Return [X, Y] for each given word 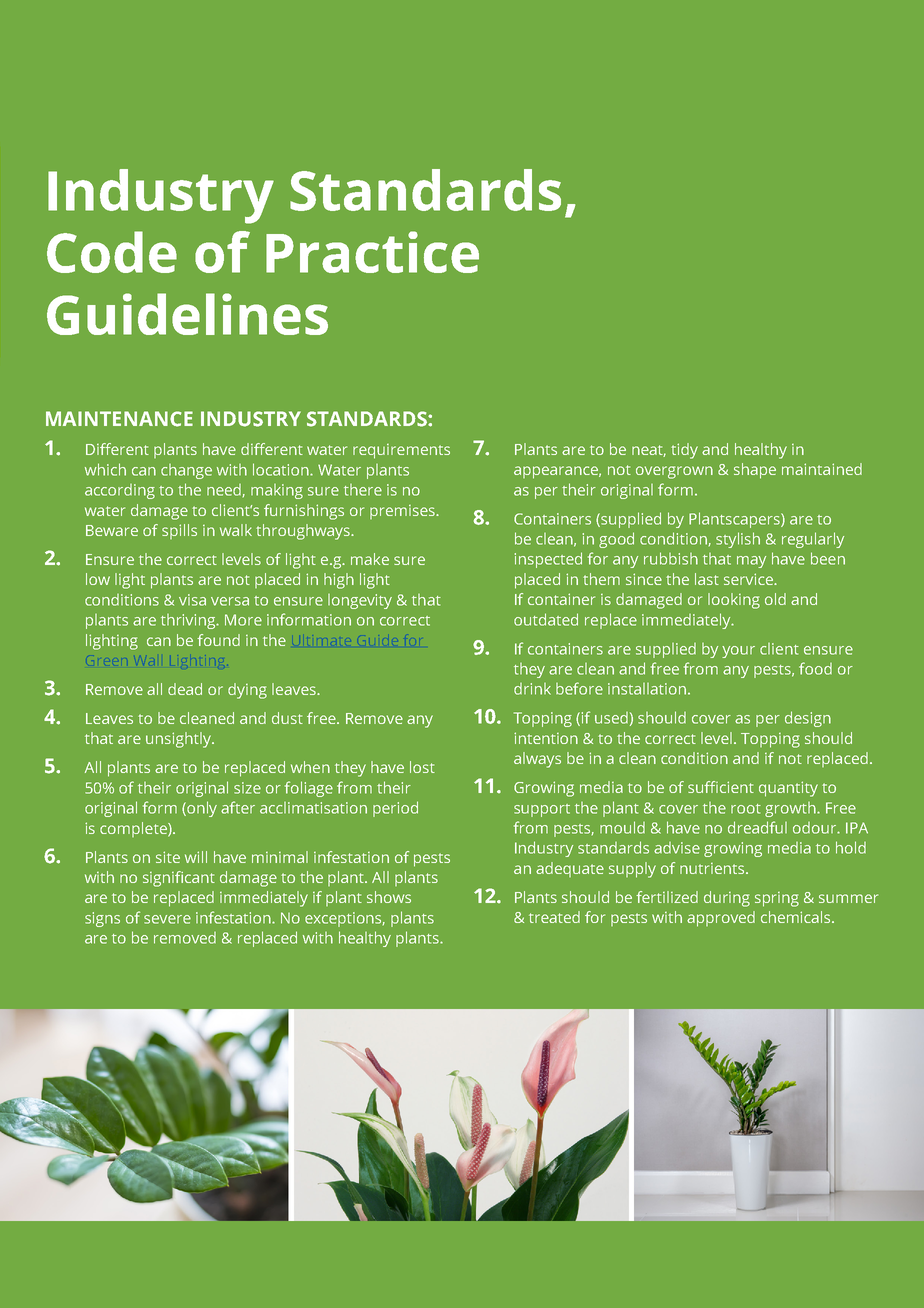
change [186, 471]
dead [185, 689]
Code [112, 252]
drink [532, 689]
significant [179, 879]
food [815, 668]
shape [755, 471]
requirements [401, 451]
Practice [372, 252]
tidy [684, 451]
